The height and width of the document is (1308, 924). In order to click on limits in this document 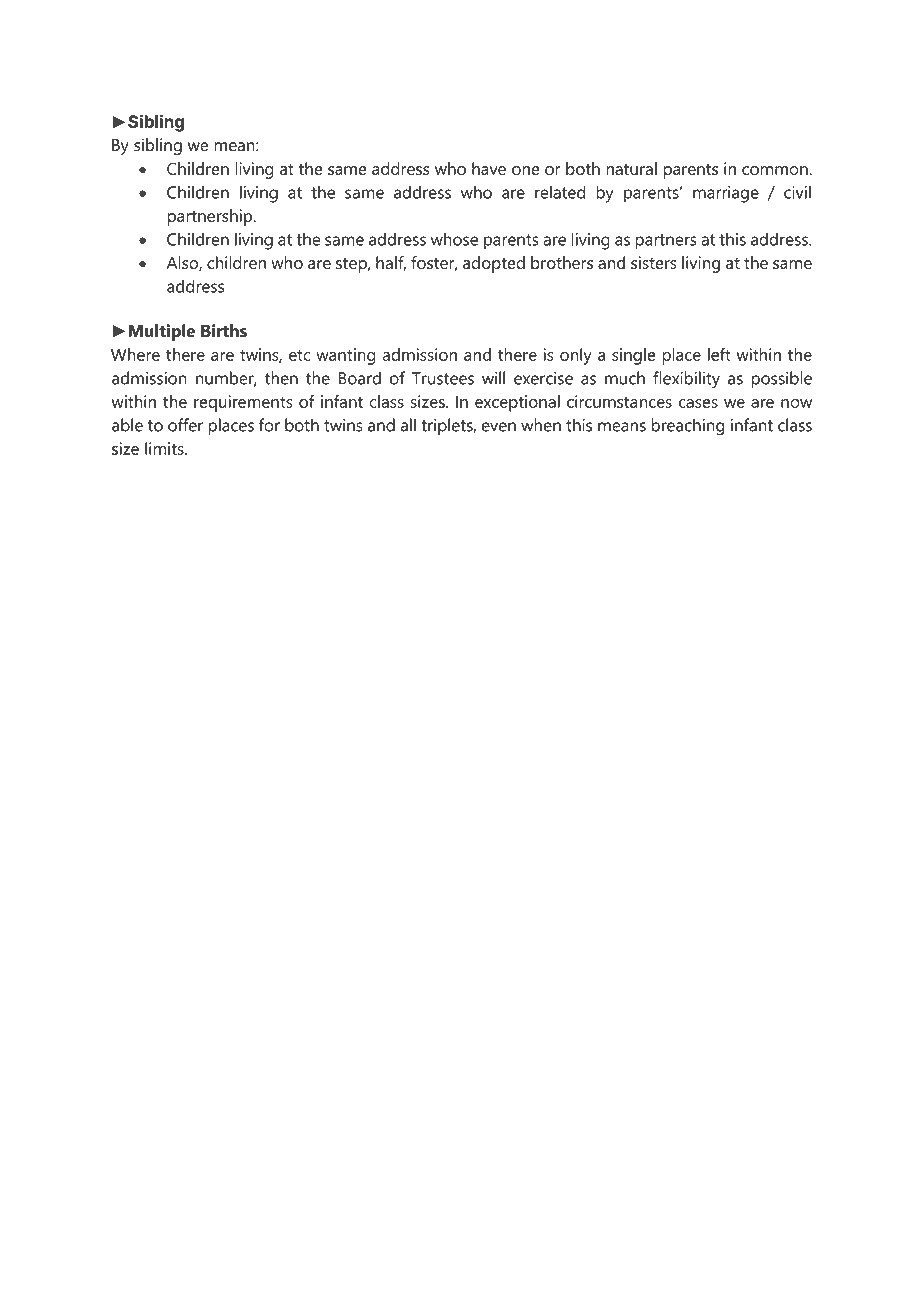, I will do `click(165, 448)`.
